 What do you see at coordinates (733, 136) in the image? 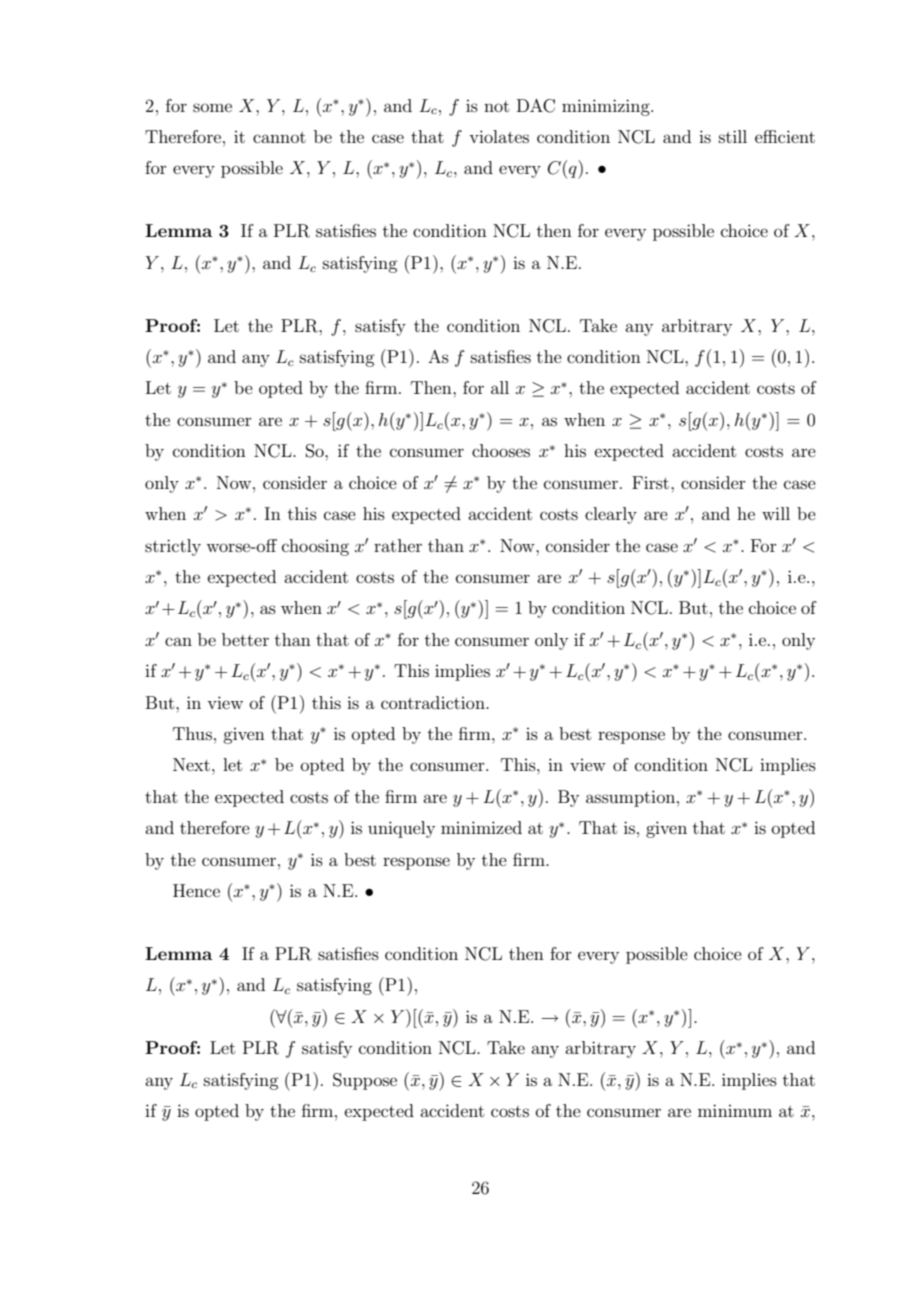
I see `still` at bounding box center [733, 136].
